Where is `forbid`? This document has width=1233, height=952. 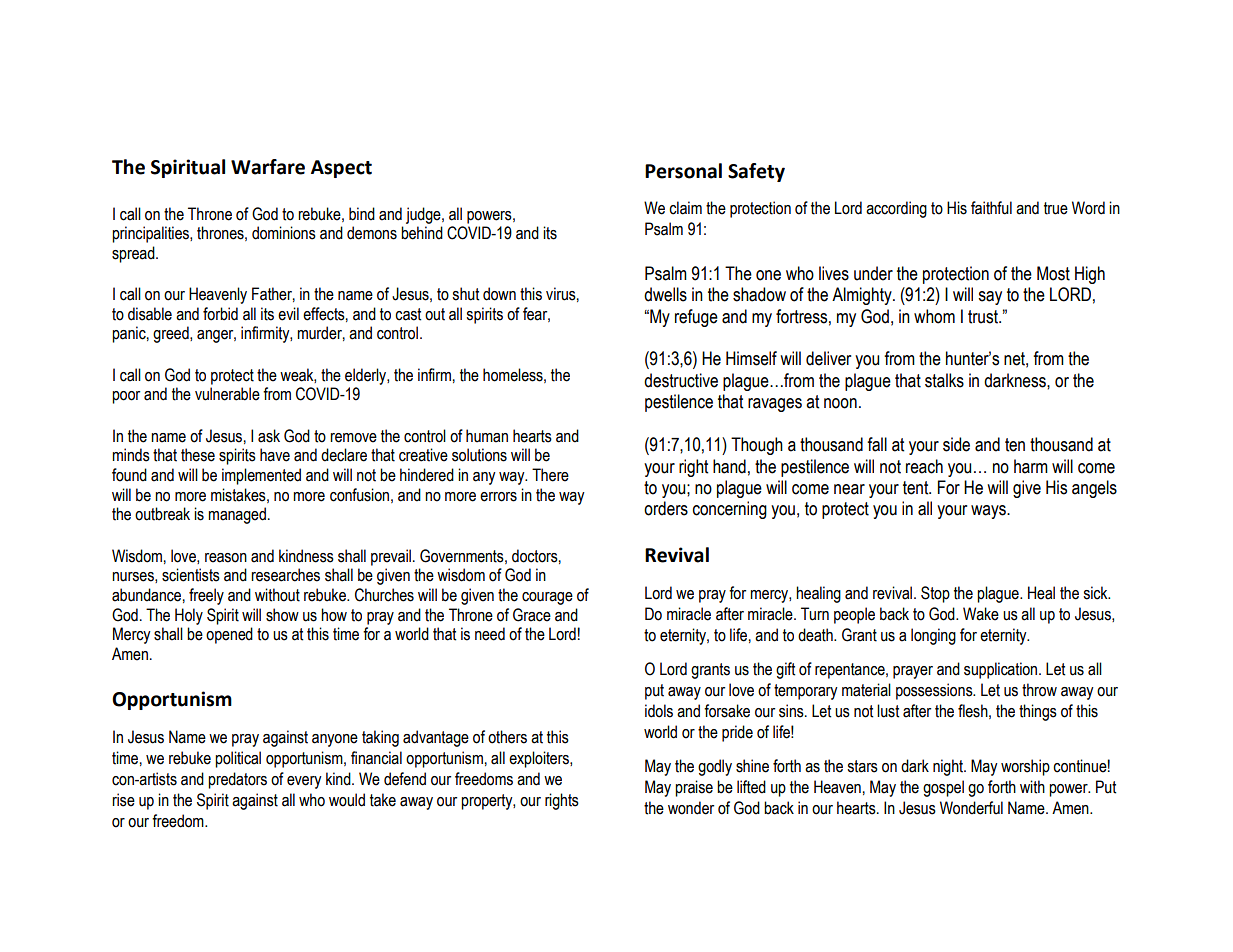 forbid is located at coordinates (220, 314).
